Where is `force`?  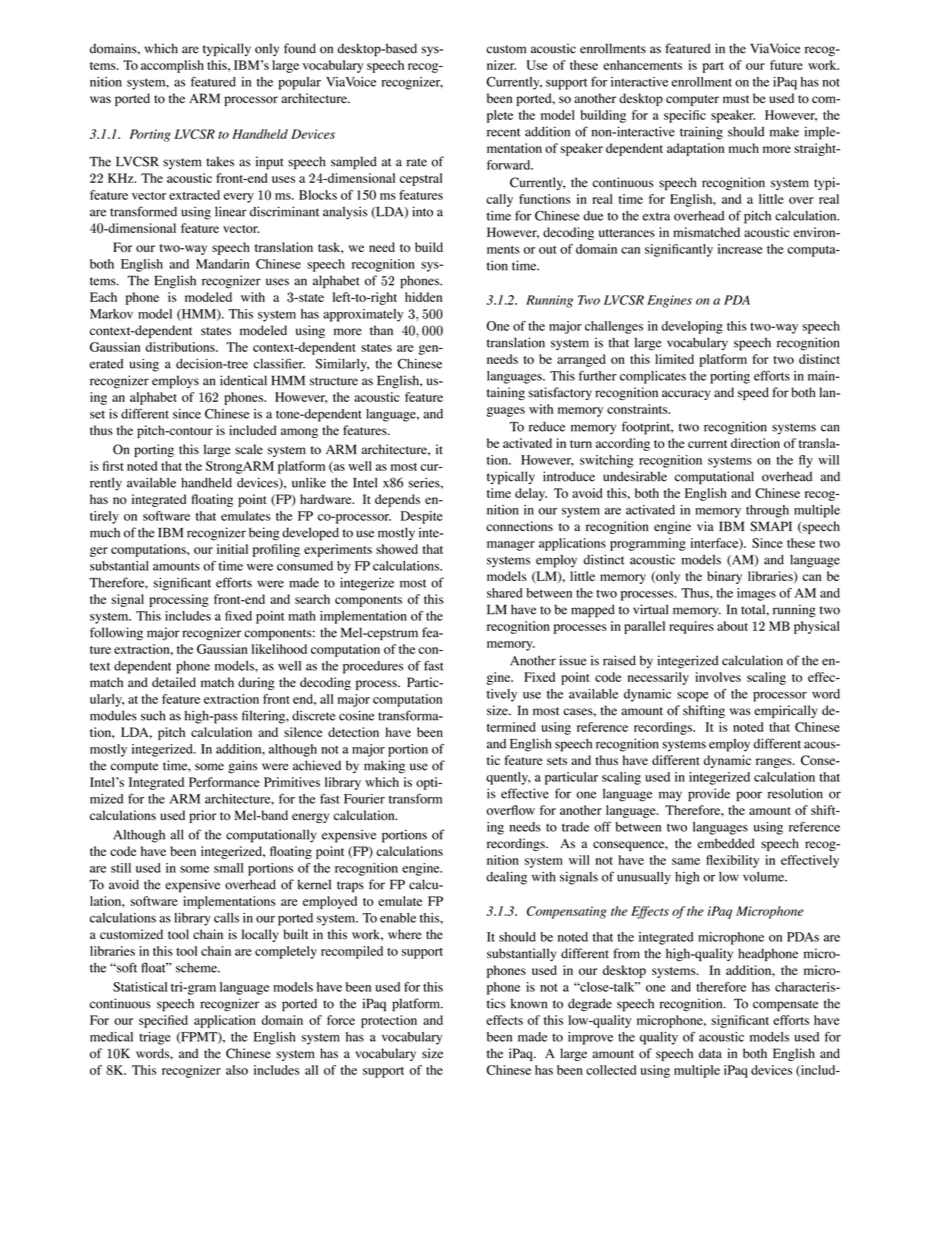 force is located at coordinates (341, 1020).
